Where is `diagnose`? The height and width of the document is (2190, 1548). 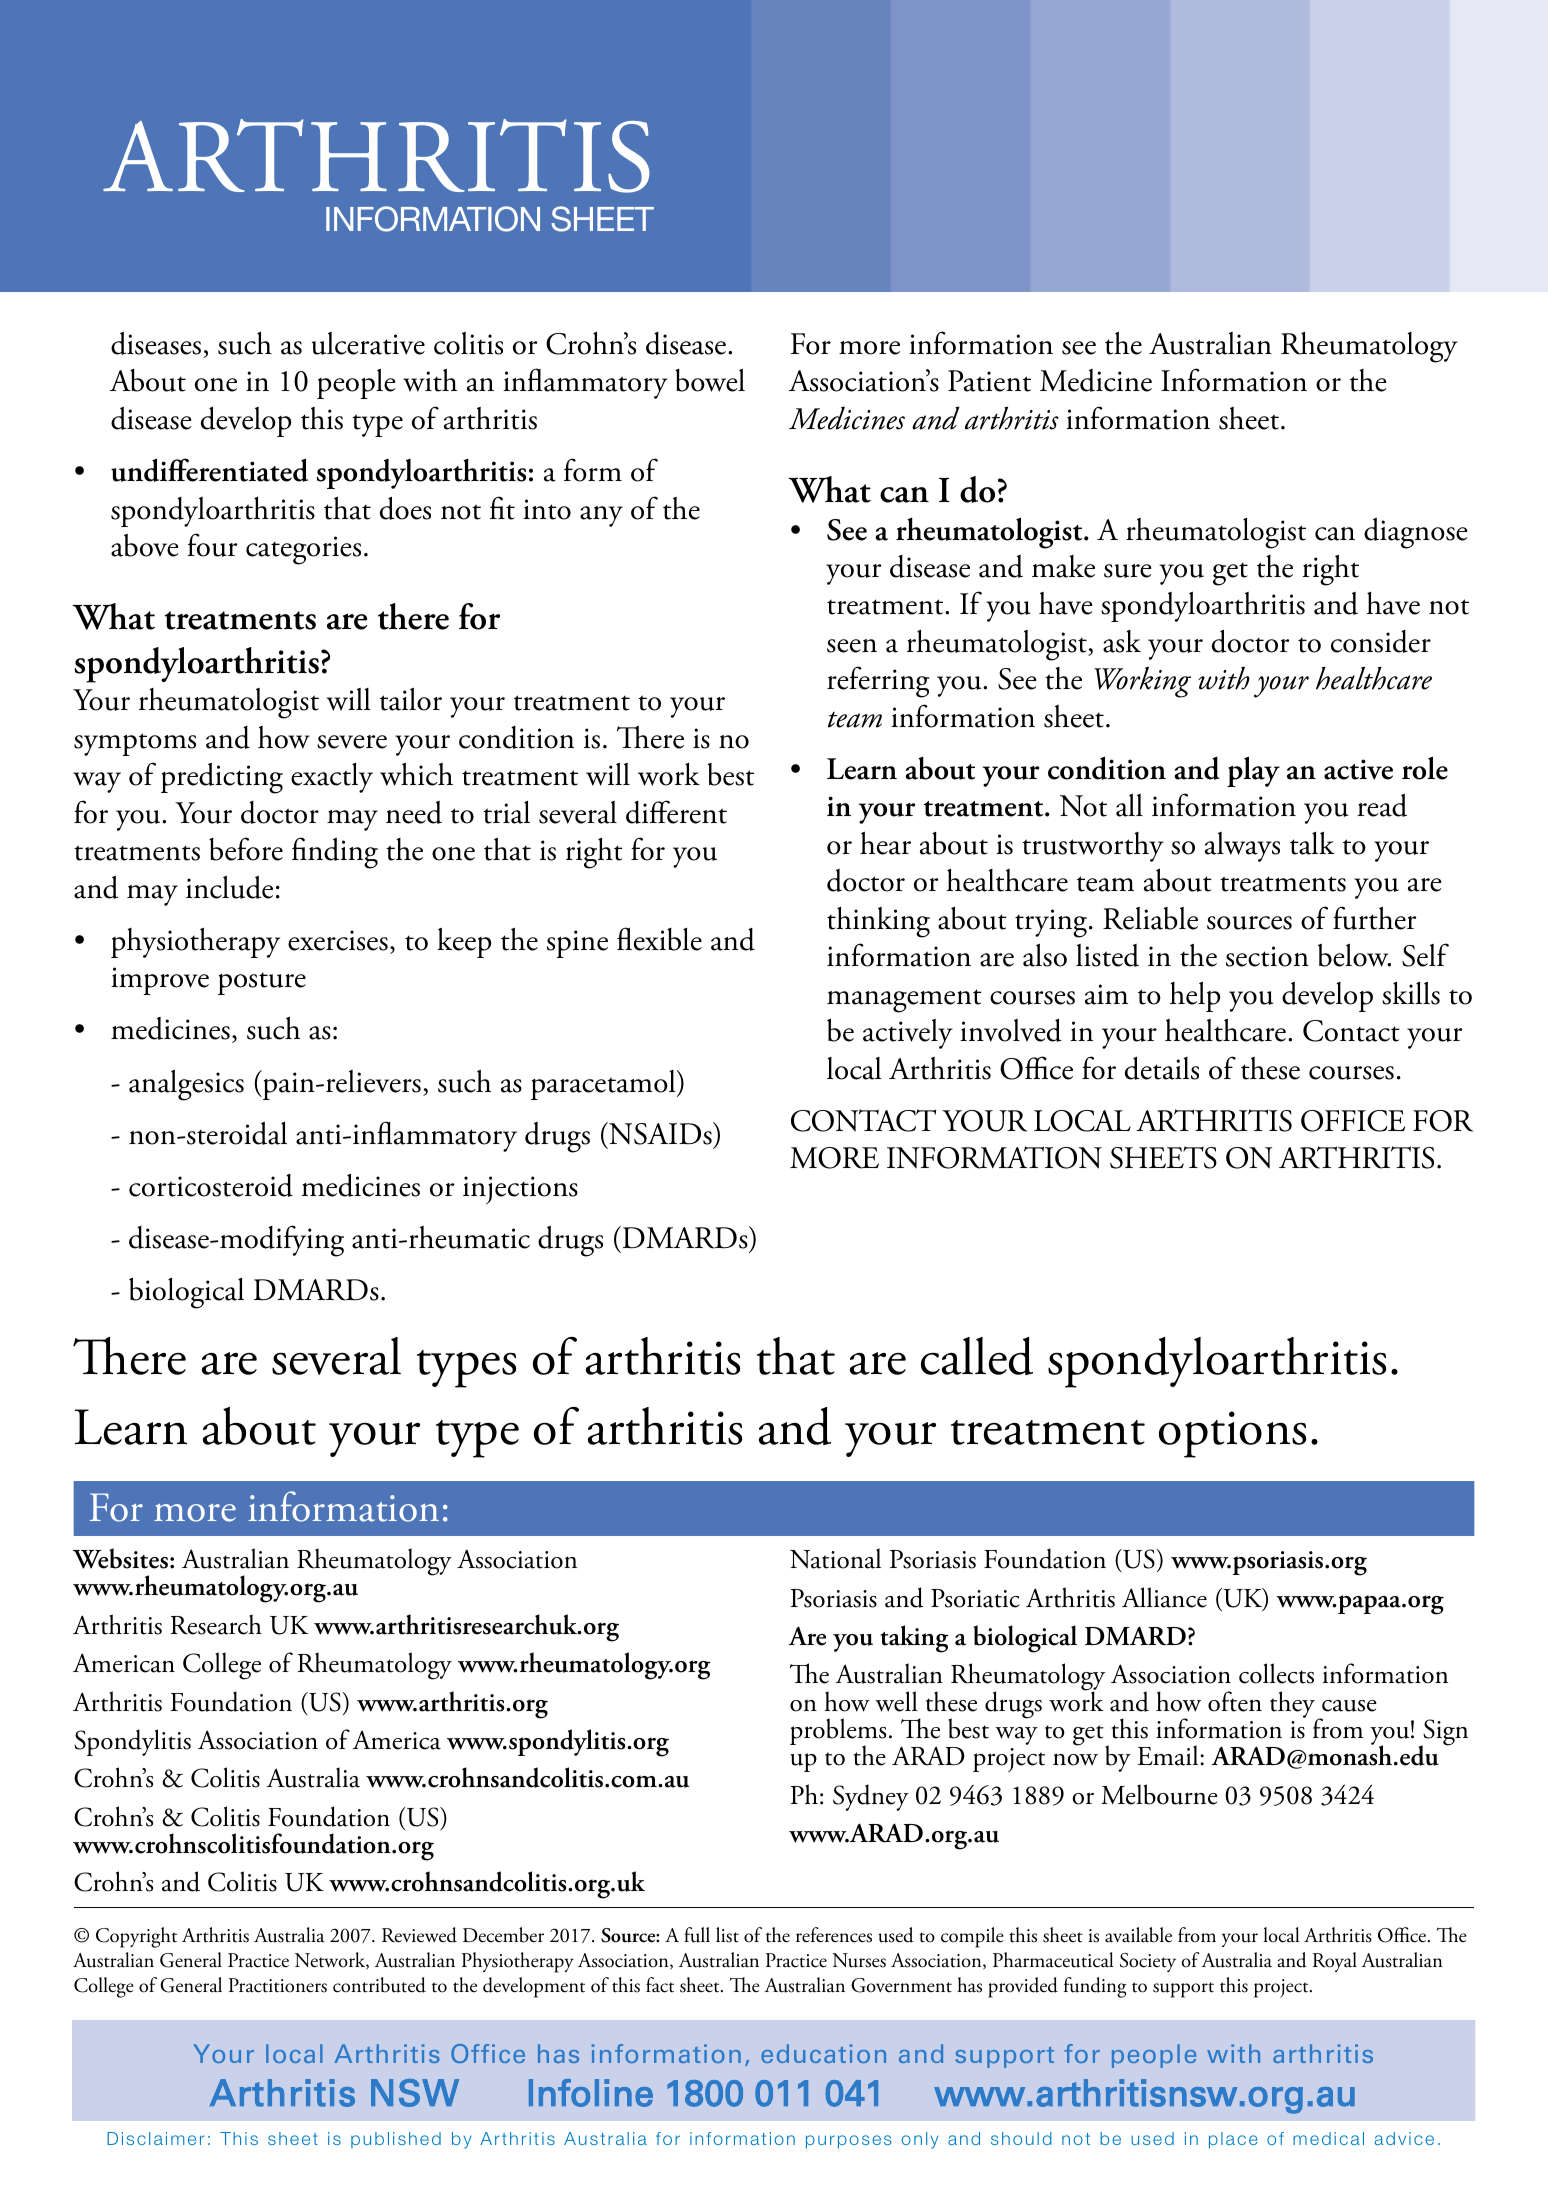 diagnose is located at coordinates (1415, 533).
